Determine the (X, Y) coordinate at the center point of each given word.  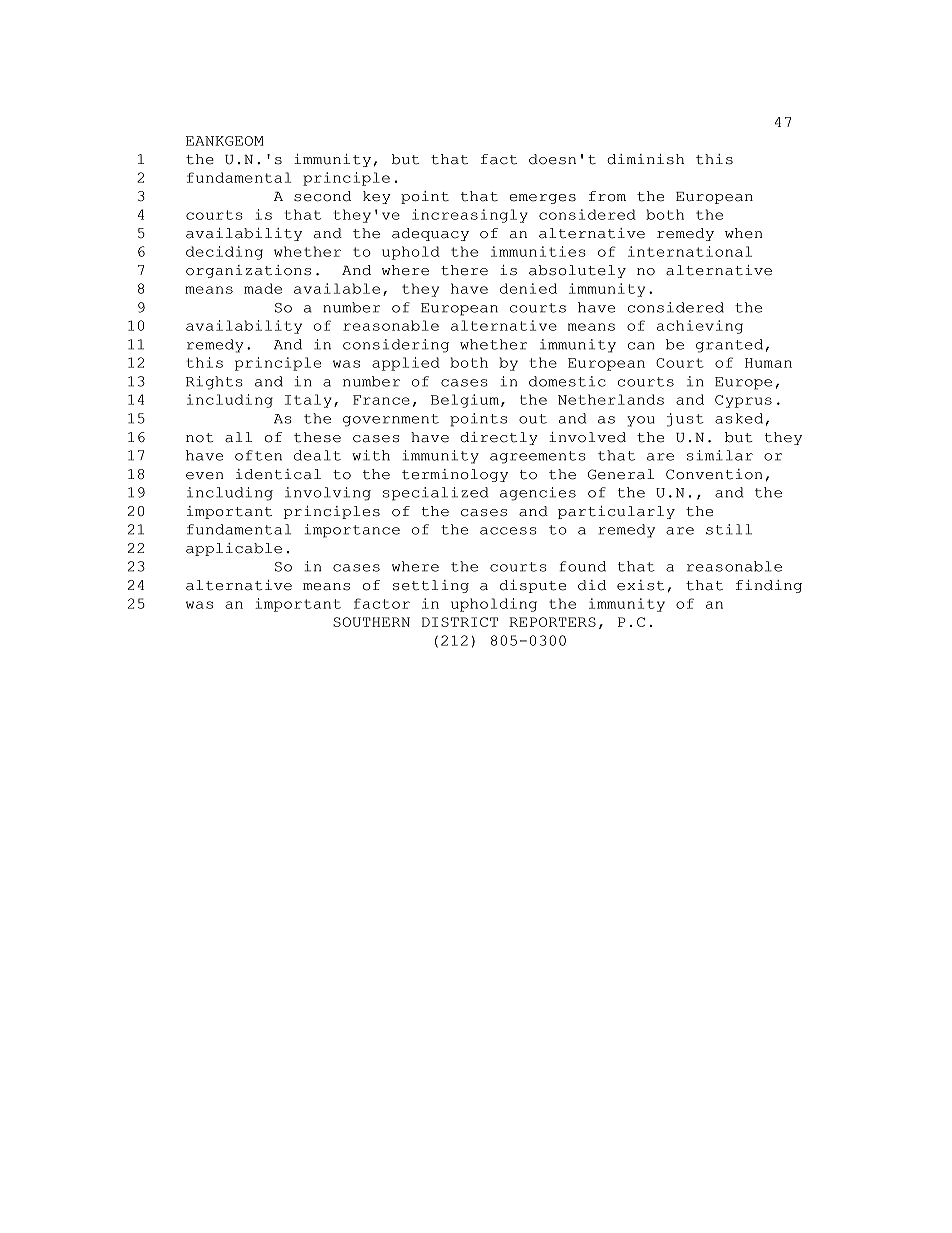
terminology (455, 475)
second (322, 196)
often (258, 455)
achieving (700, 327)
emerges (542, 199)
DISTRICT (460, 622)
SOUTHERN (371, 622)
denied (528, 288)
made (263, 288)
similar (720, 455)
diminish (645, 159)
